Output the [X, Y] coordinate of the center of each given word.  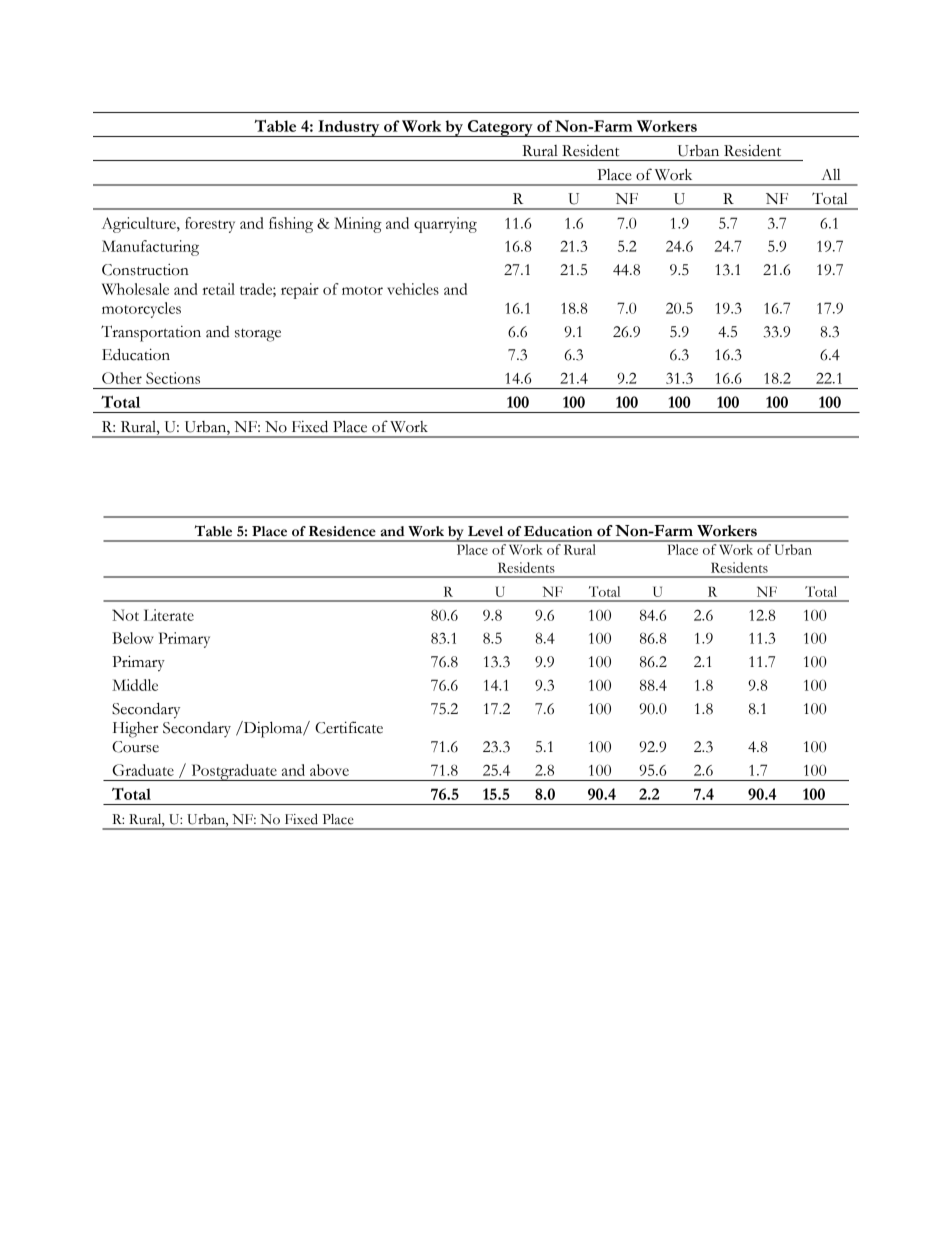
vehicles [413, 289]
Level [485, 531]
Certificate [349, 727]
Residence [342, 531]
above [329, 770]
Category [500, 128]
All [830, 174]
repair [300, 291]
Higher [135, 730]
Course [135, 747]
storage [258, 335]
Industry [349, 128]
